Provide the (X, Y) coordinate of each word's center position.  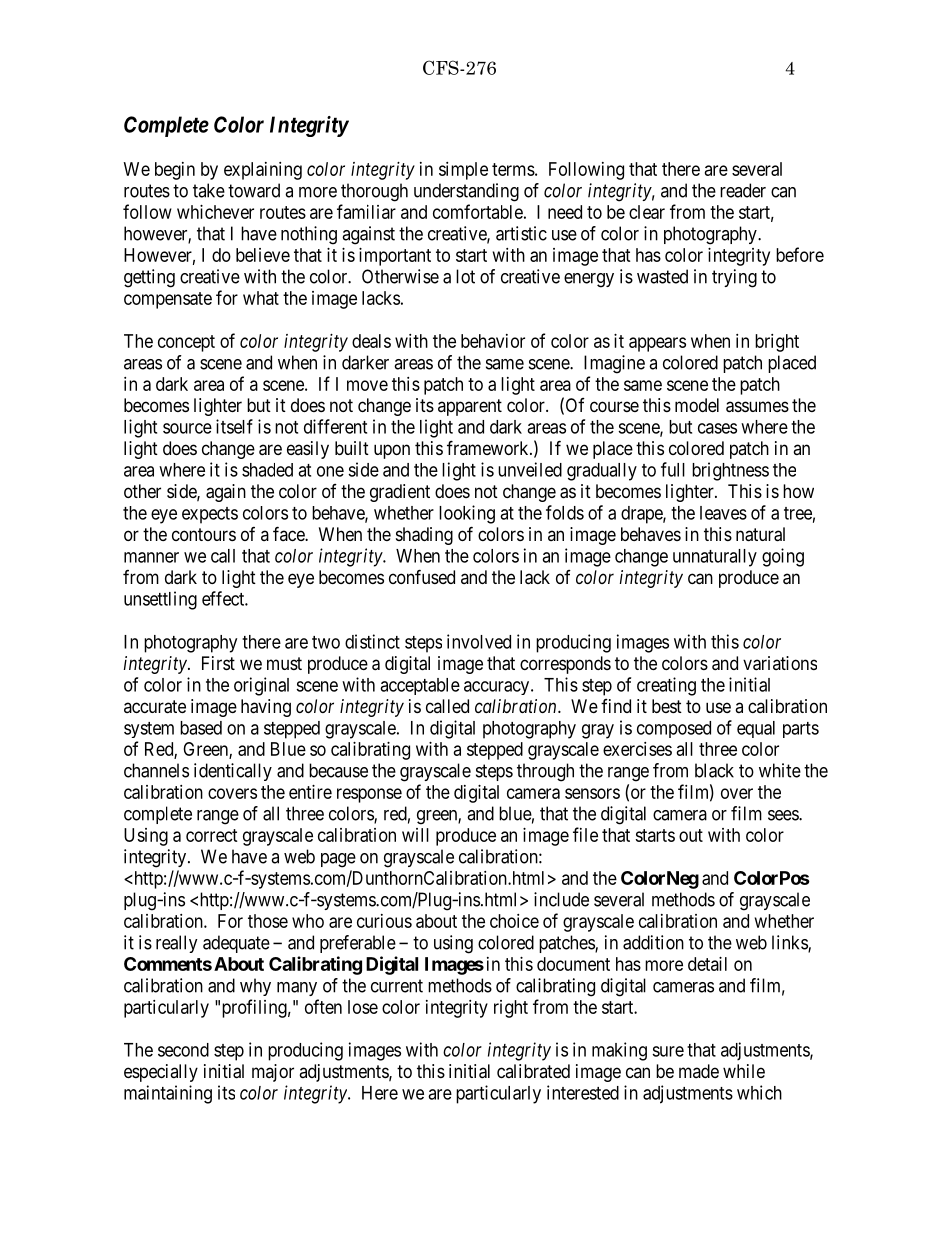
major (273, 1073)
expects (210, 515)
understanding (466, 192)
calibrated (533, 1071)
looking (467, 514)
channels (156, 770)
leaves (723, 513)
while (744, 1071)
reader (743, 190)
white (780, 770)
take (209, 190)
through (545, 772)
